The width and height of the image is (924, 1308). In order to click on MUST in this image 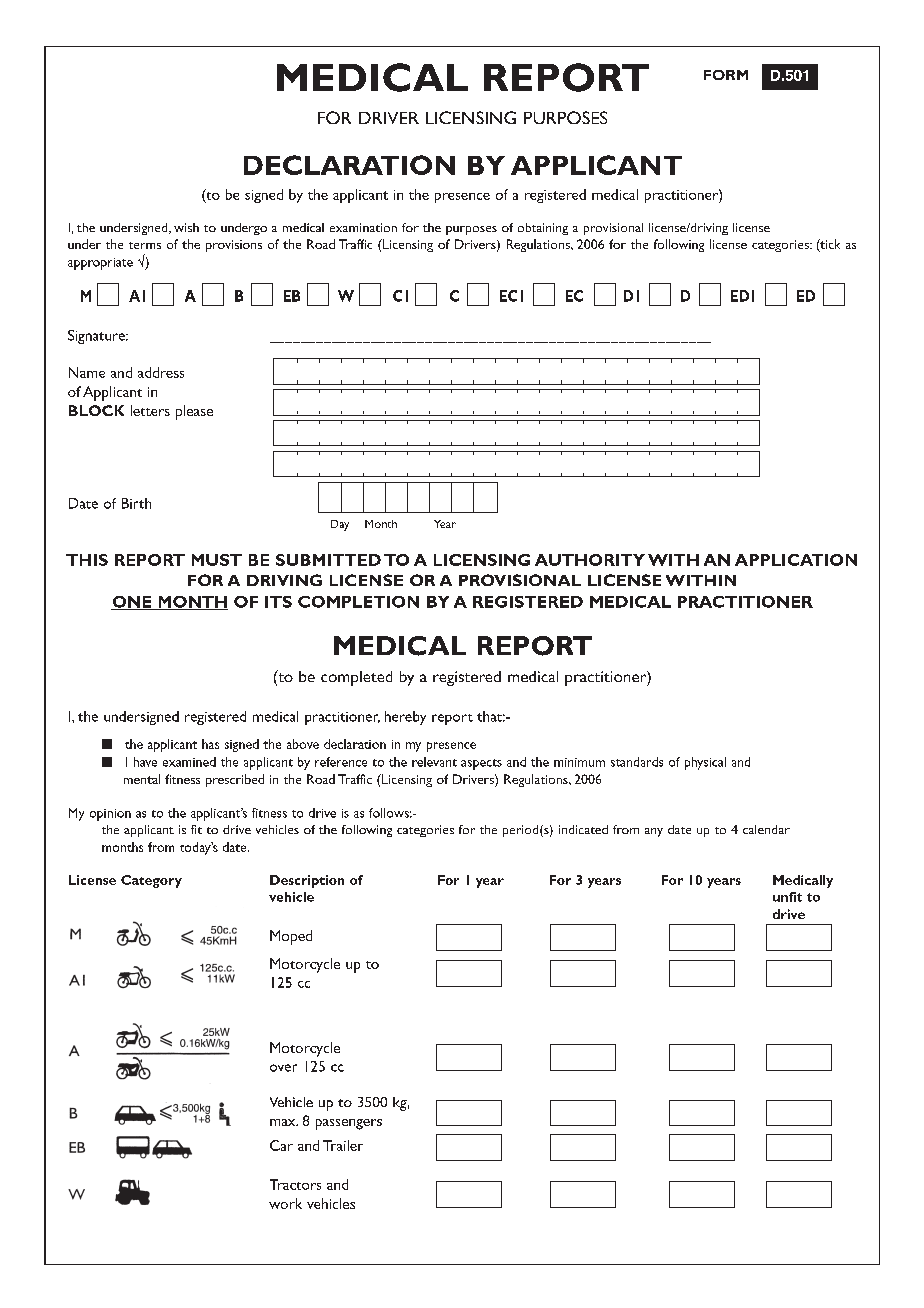, I will do `click(217, 560)`.
